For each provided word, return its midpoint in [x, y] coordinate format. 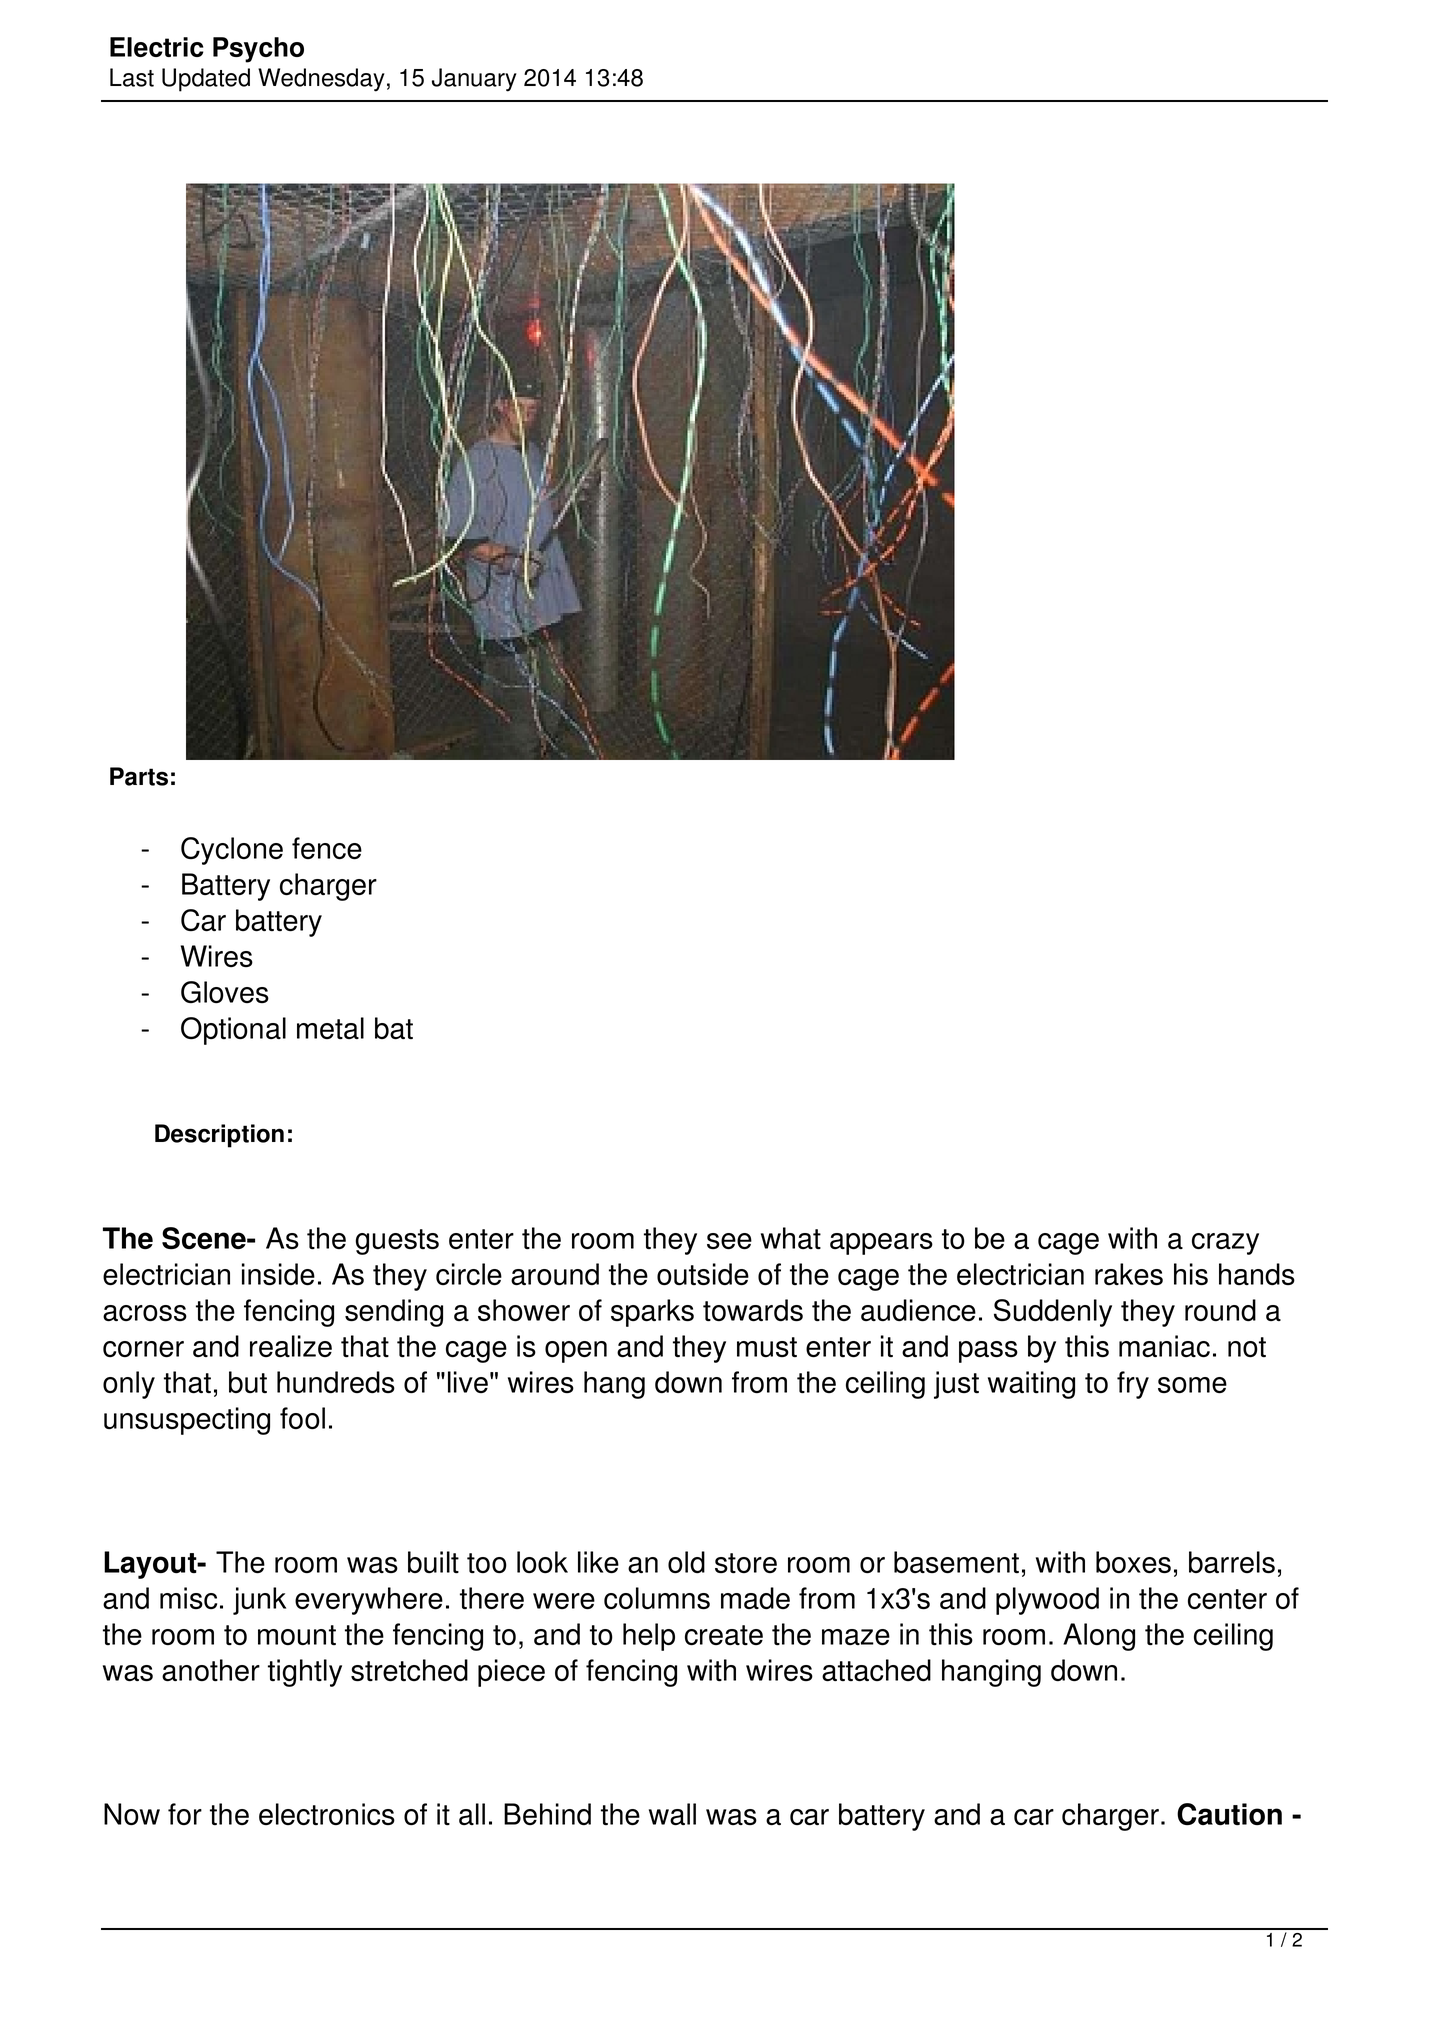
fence [327, 848]
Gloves [225, 992]
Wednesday [321, 80]
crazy [1225, 1244]
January [474, 80]
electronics [327, 1814]
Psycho [258, 50]
